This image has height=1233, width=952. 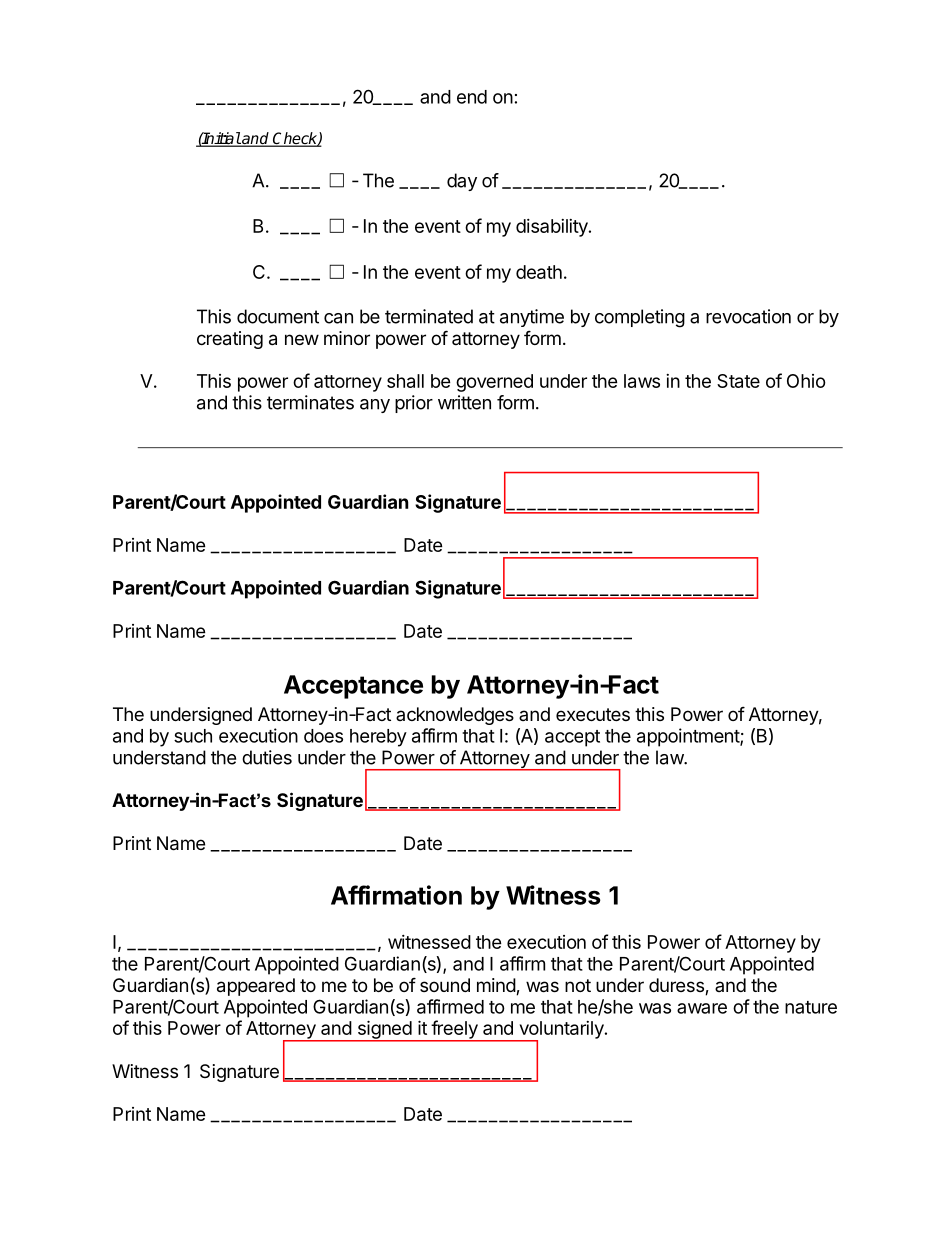 I want to click on appeared, so click(x=256, y=987).
